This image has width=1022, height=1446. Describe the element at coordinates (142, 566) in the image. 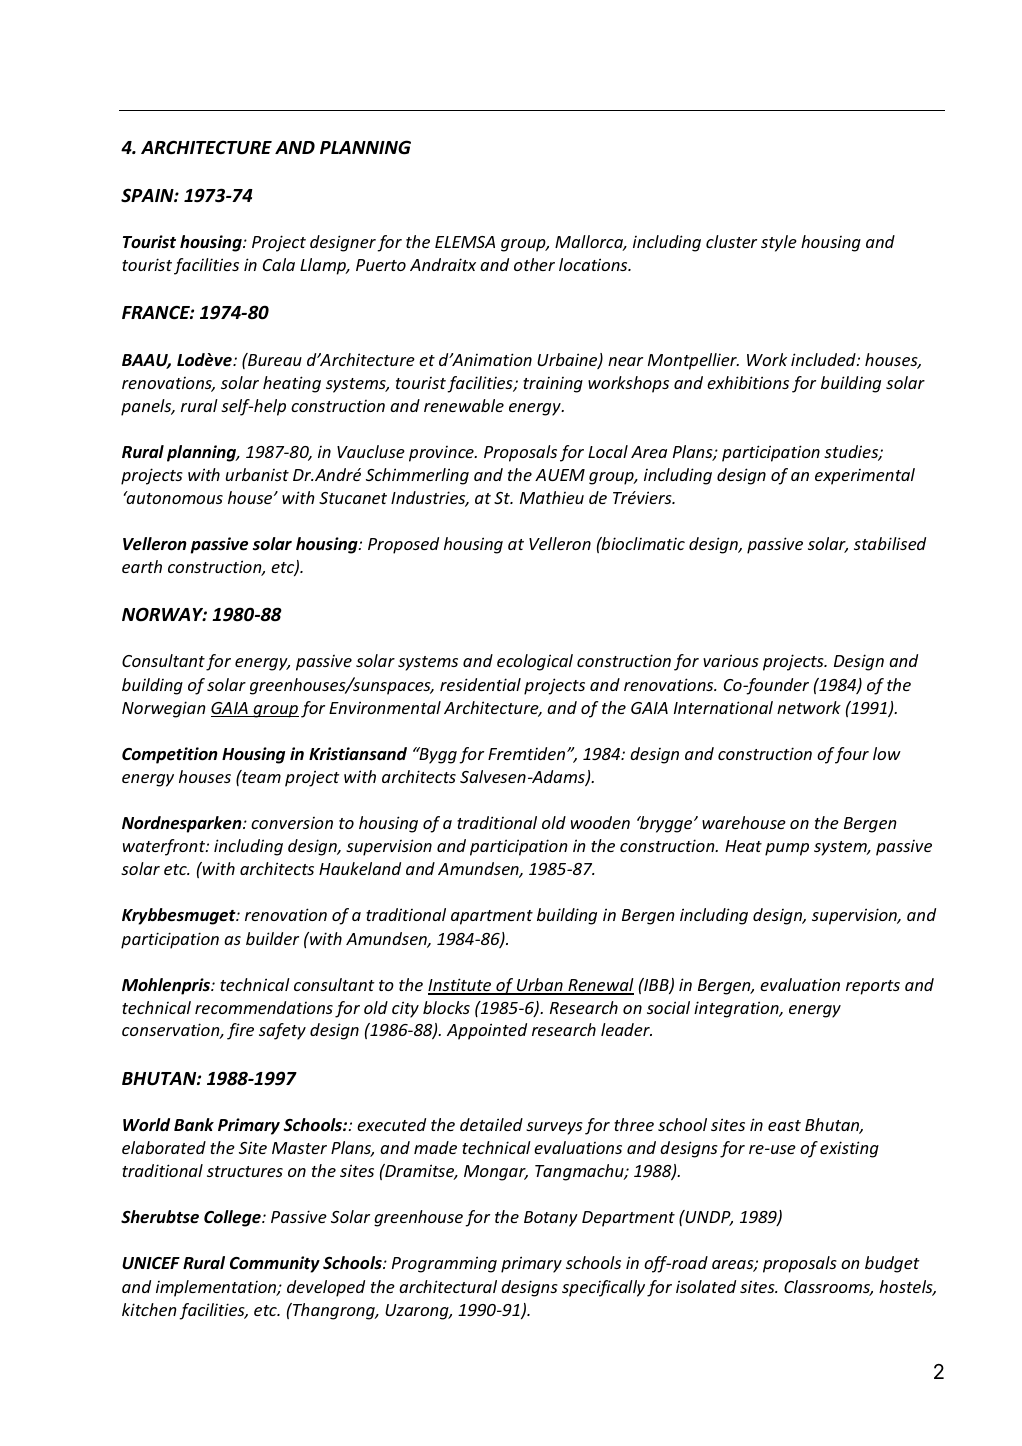

I see `earth` at that location.
